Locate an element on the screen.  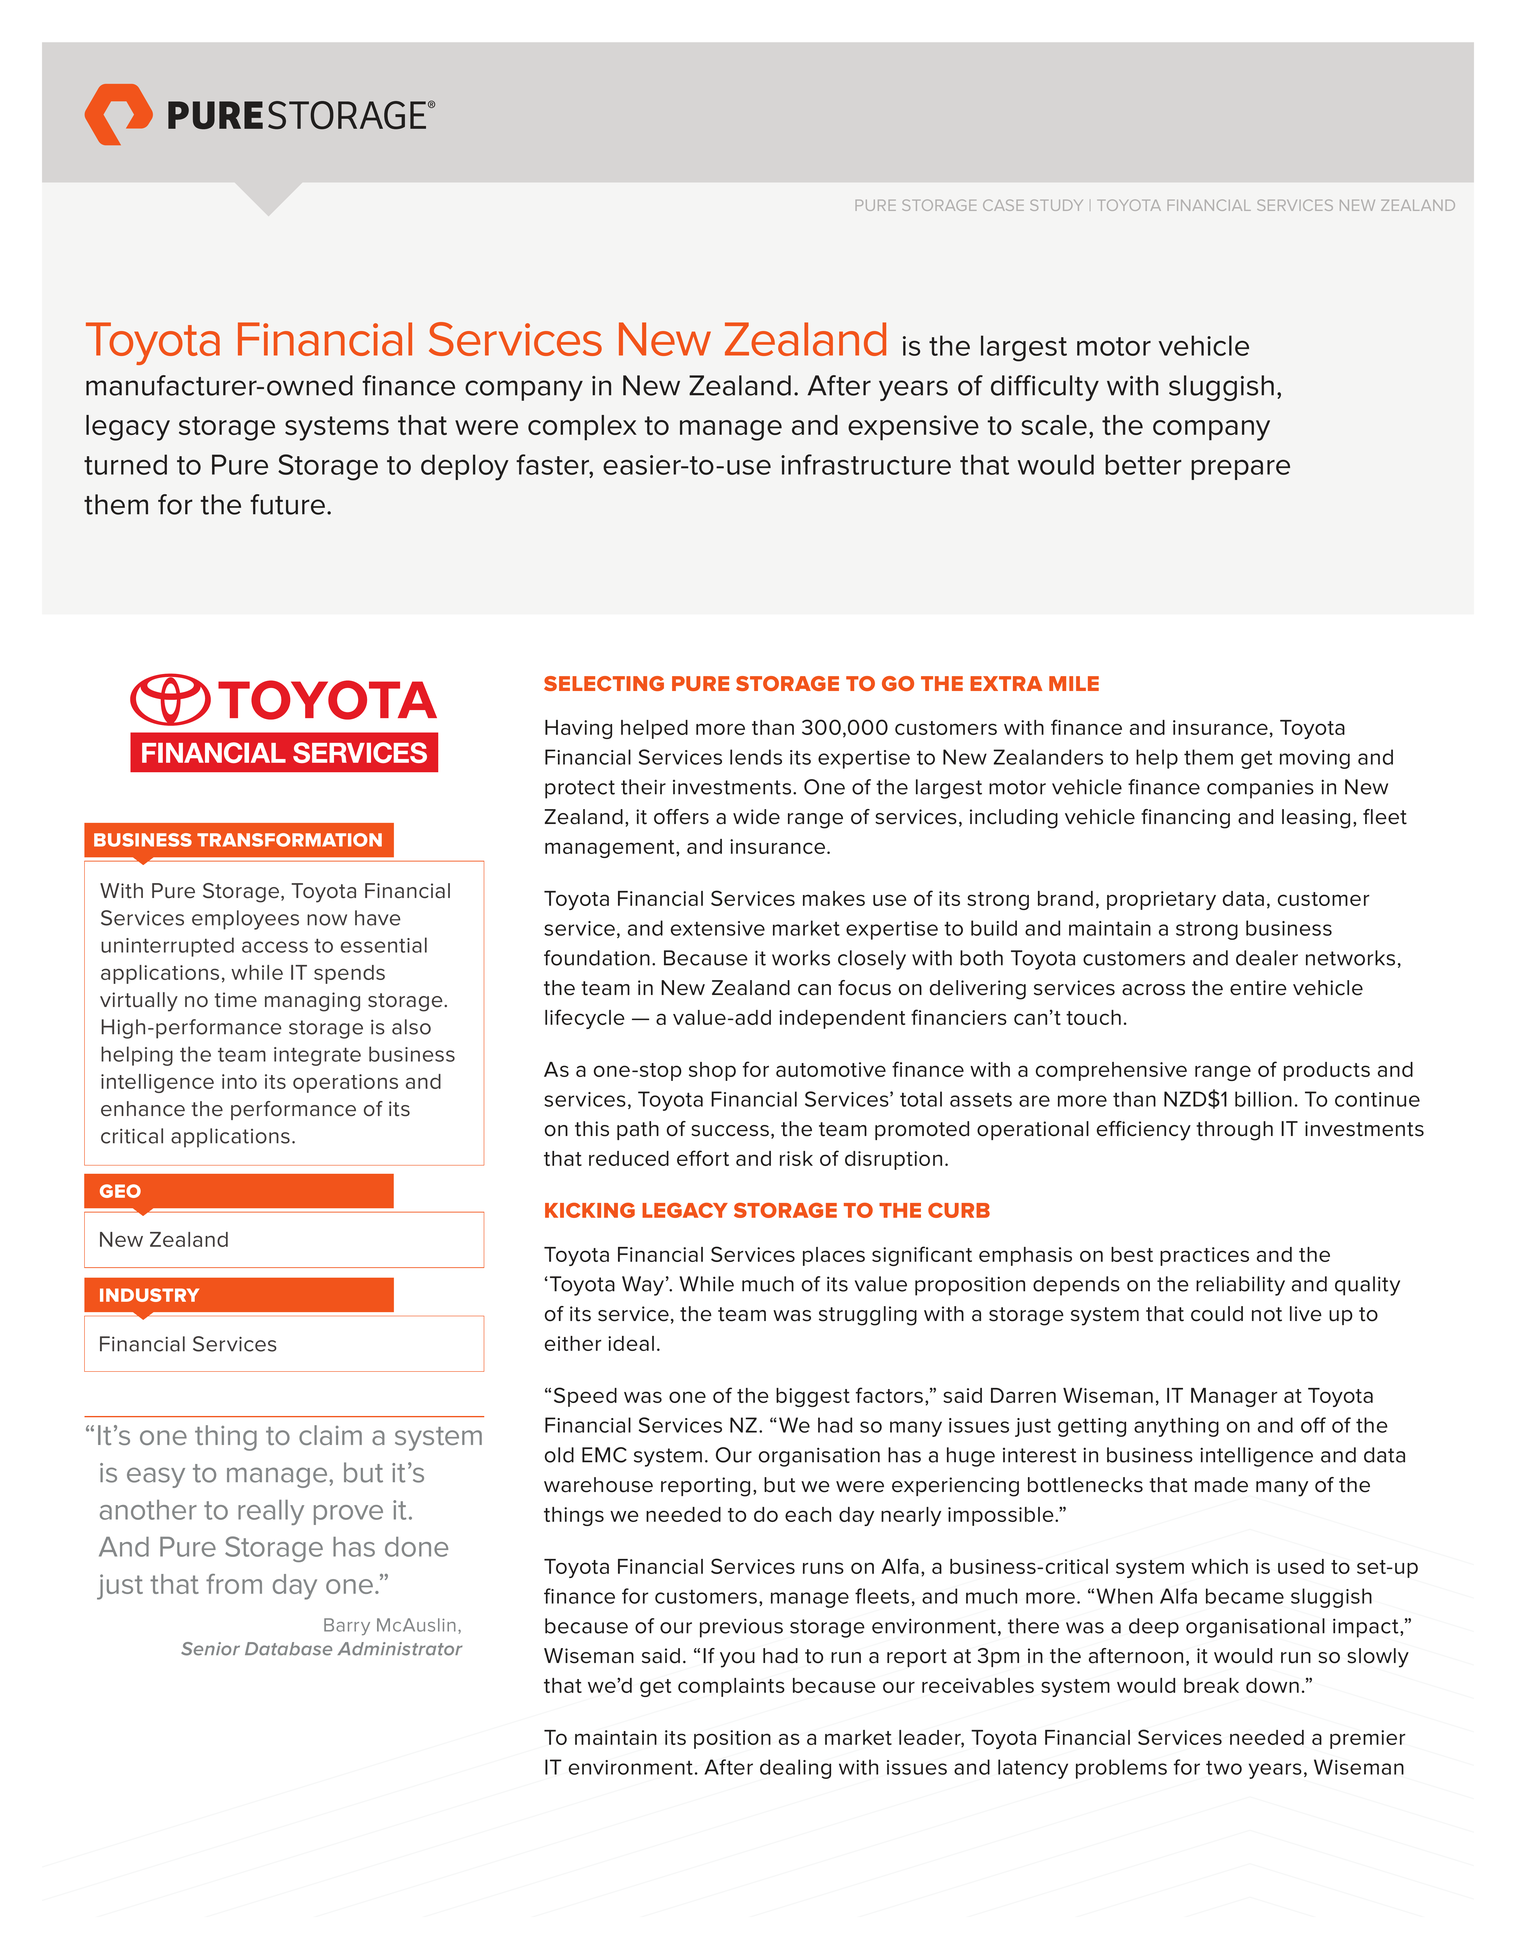
turned is located at coordinates (125, 464).
